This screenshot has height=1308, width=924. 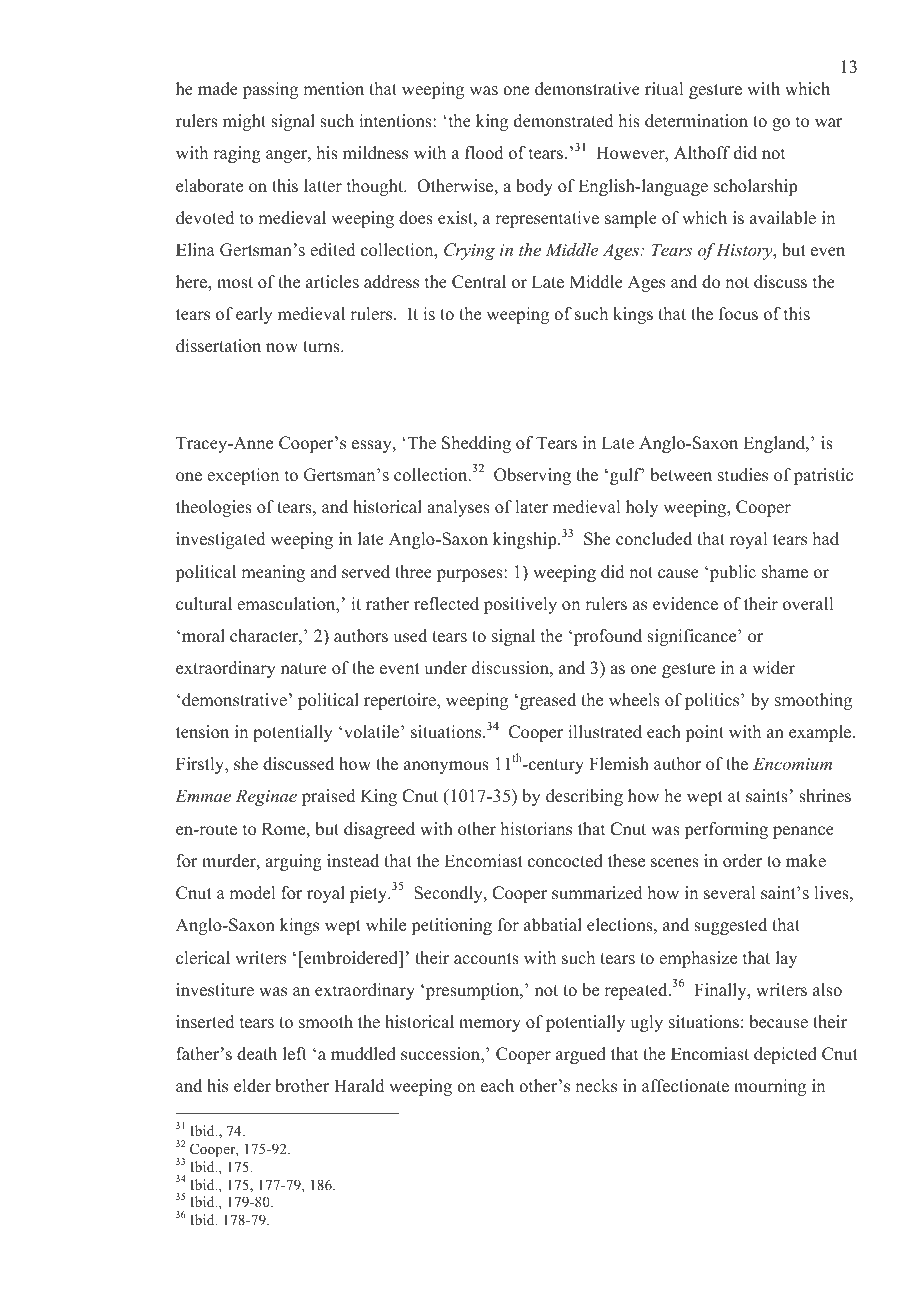 What do you see at coordinates (743, 475) in the screenshot?
I see `studies` at bounding box center [743, 475].
